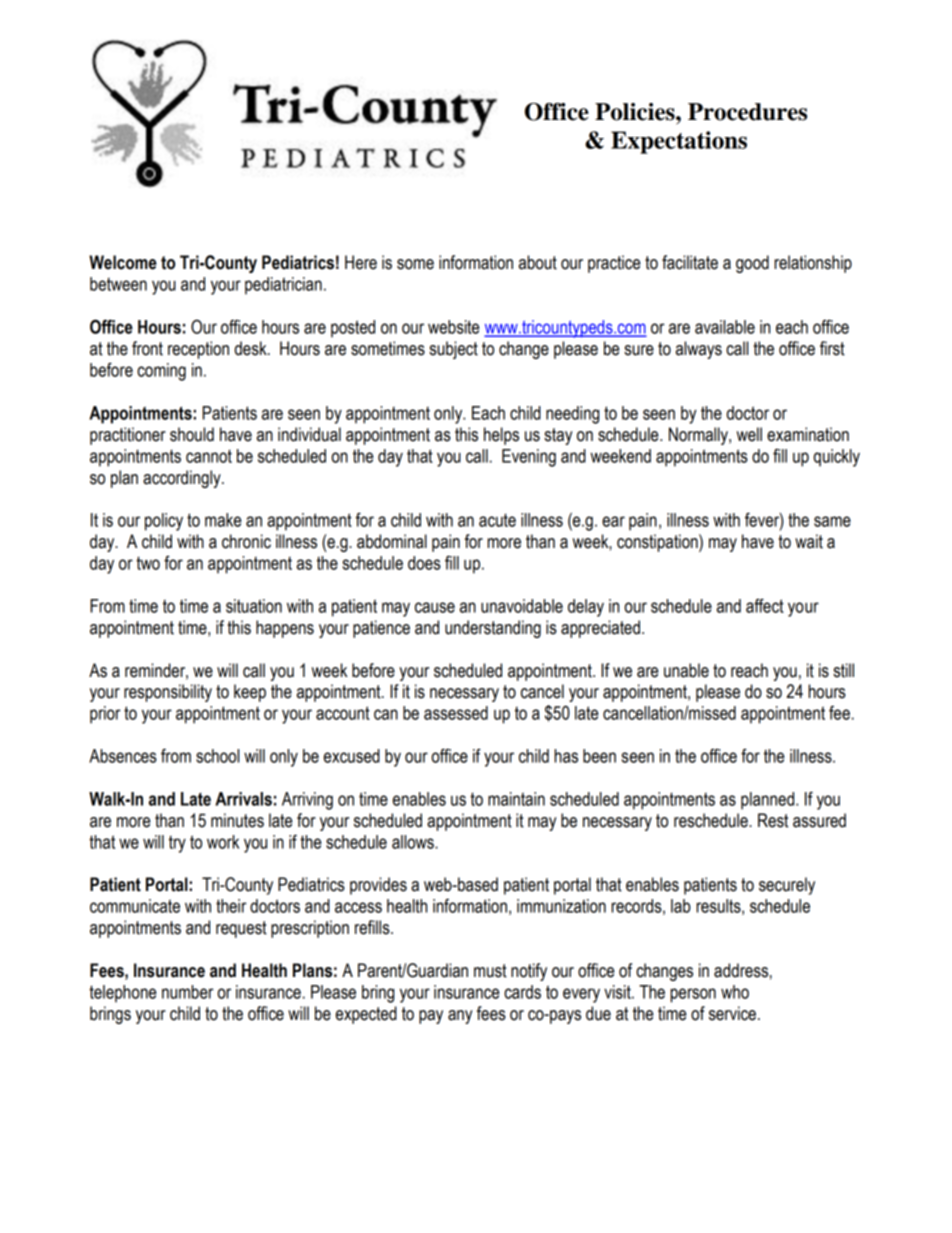 The image size is (952, 1233). I want to click on Welcome, so click(123, 262).
